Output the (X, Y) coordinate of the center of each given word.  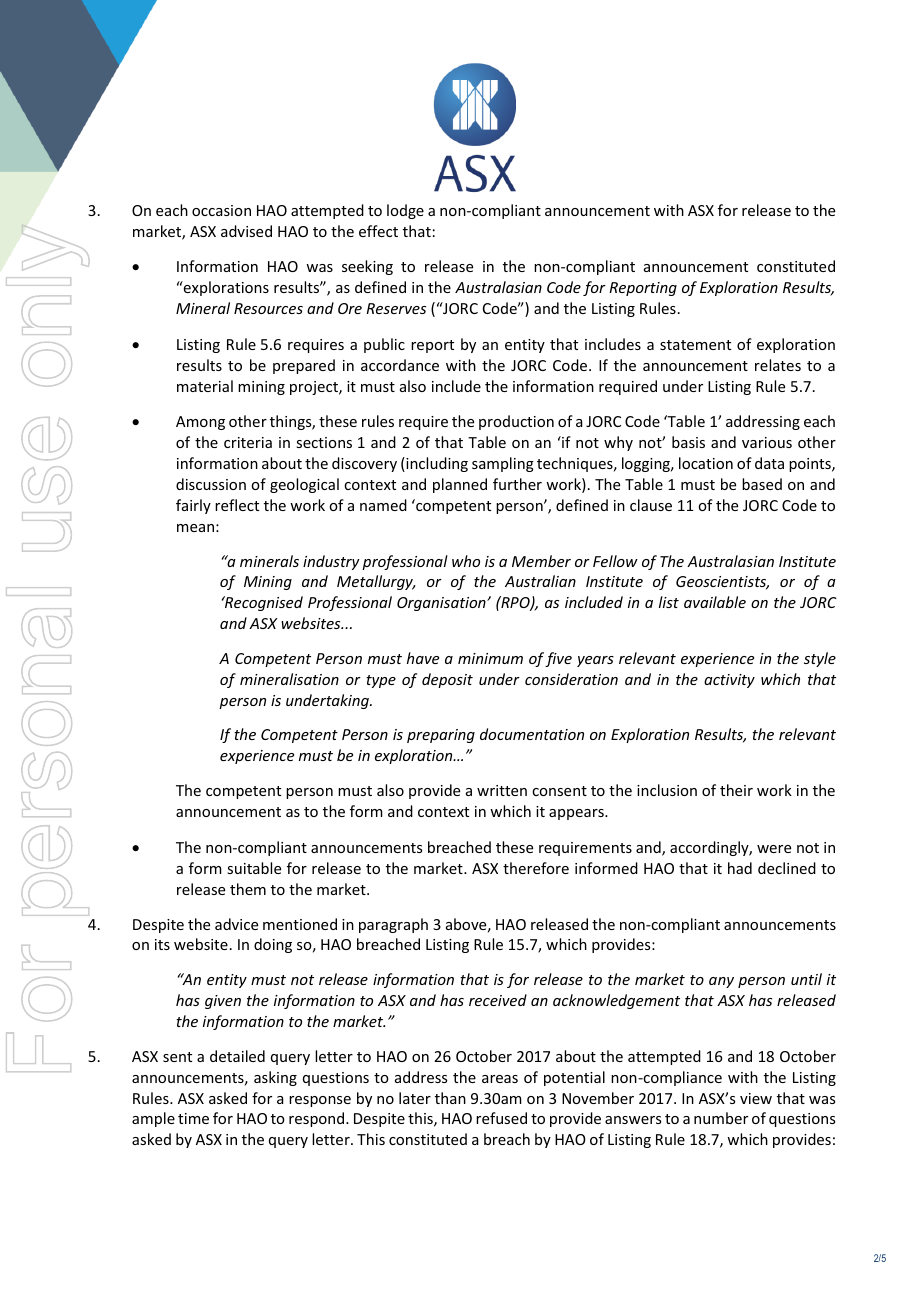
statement (695, 345)
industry (331, 562)
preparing (441, 736)
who (466, 561)
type (381, 681)
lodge (405, 211)
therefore (536, 868)
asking (275, 1078)
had (740, 868)
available (715, 602)
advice (236, 924)
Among (200, 423)
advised (246, 231)
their (736, 790)
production (516, 422)
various (767, 442)
